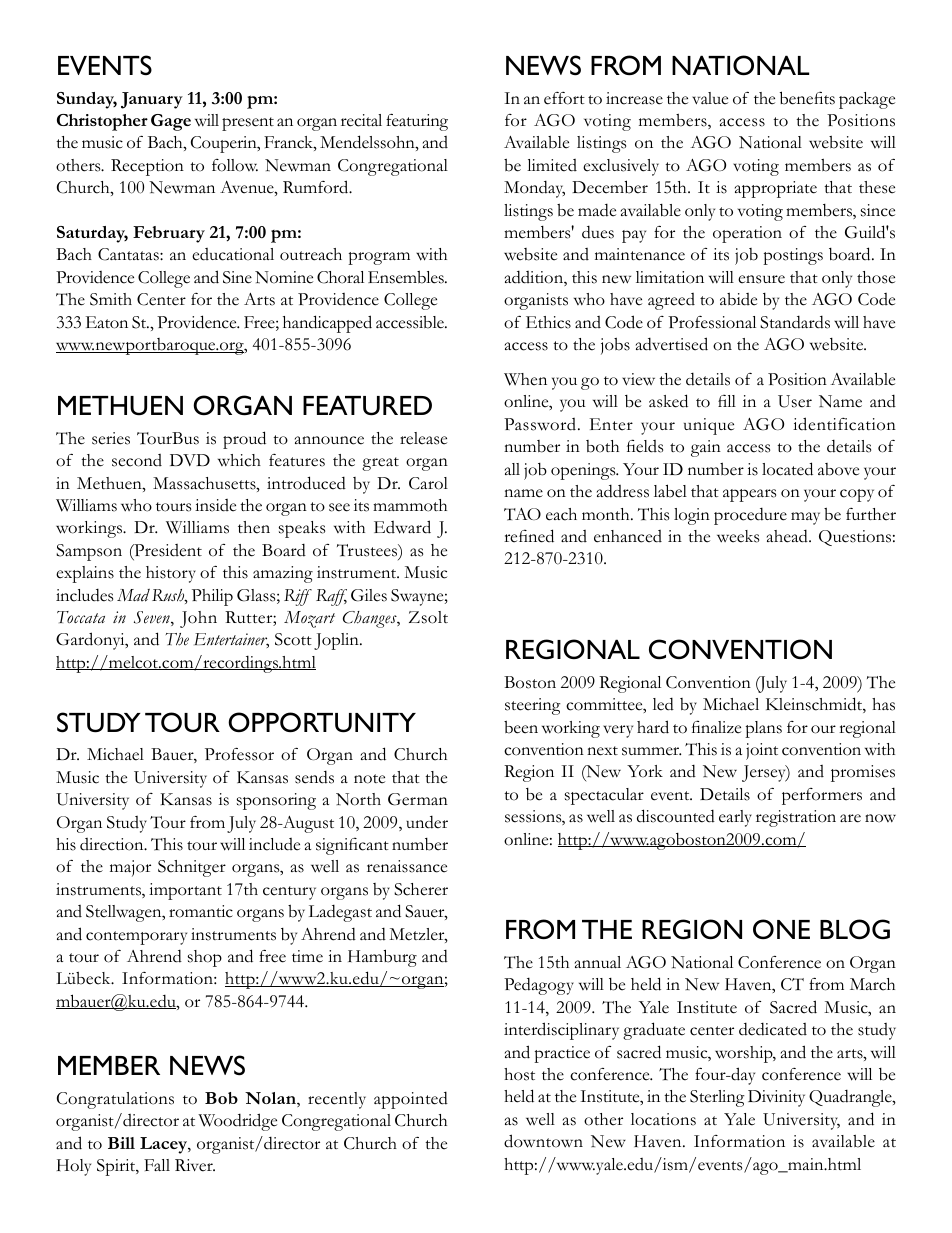  Describe the element at coordinates (776, 1098) in the image. I see `Divinity` at that location.
